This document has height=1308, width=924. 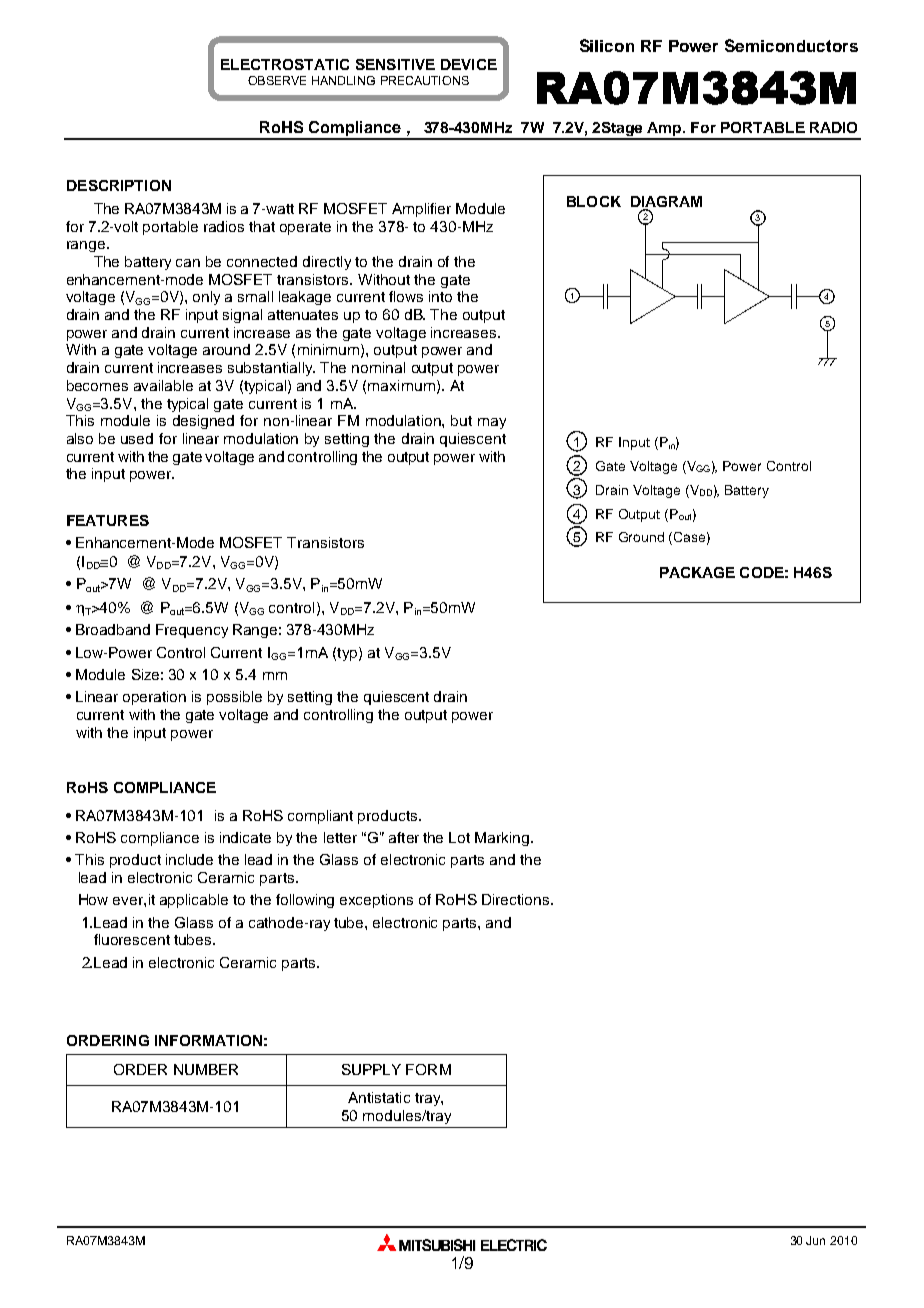 What do you see at coordinates (517, 899) in the document?
I see `Directions` at bounding box center [517, 899].
